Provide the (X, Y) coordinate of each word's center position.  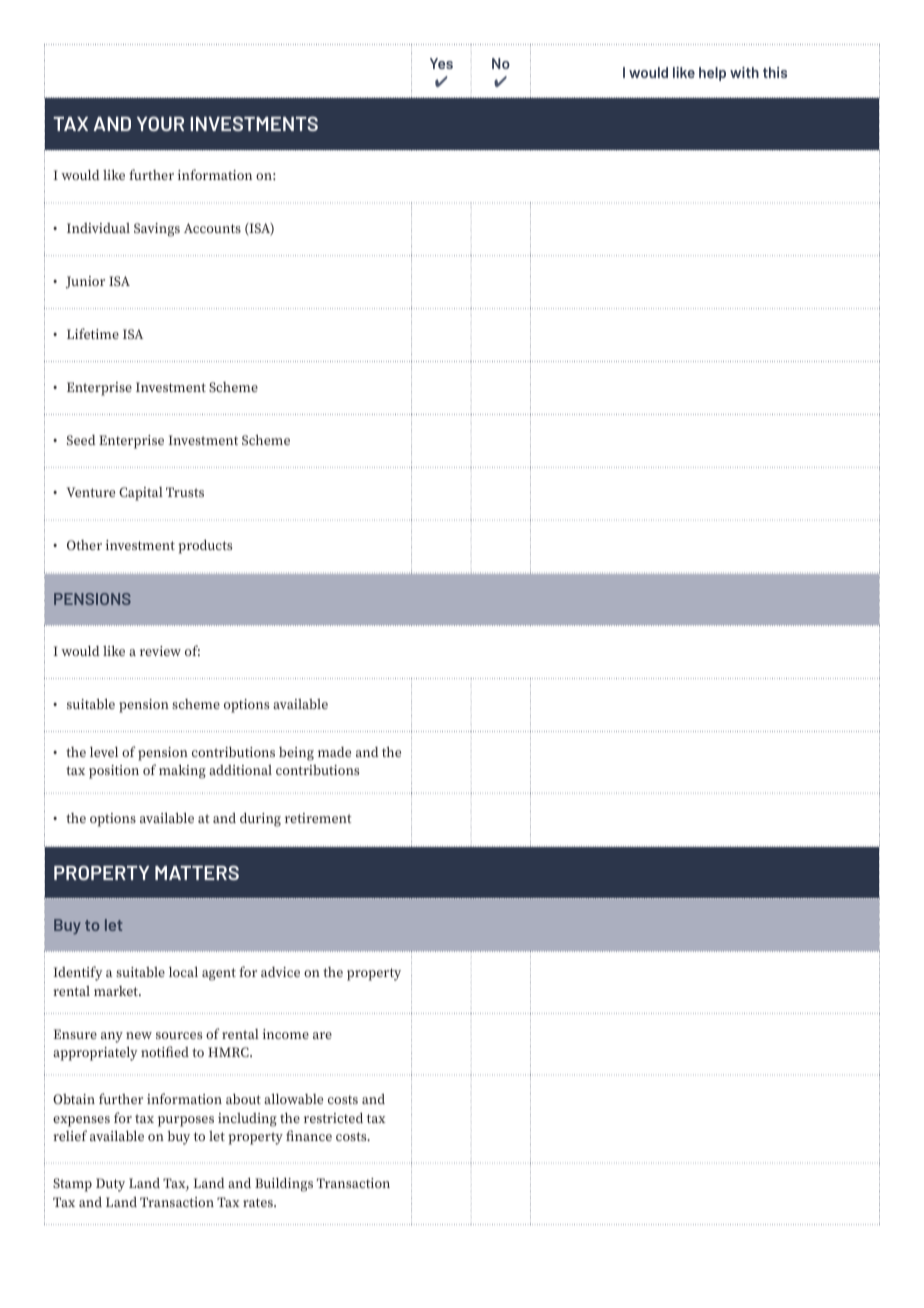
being (296, 754)
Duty (110, 1185)
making (182, 771)
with (744, 72)
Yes (441, 63)
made (334, 752)
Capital (141, 494)
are (322, 1035)
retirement (318, 818)
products (205, 547)
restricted (333, 1118)
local (183, 971)
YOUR (160, 123)
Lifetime (93, 333)
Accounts (212, 228)
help (712, 74)
